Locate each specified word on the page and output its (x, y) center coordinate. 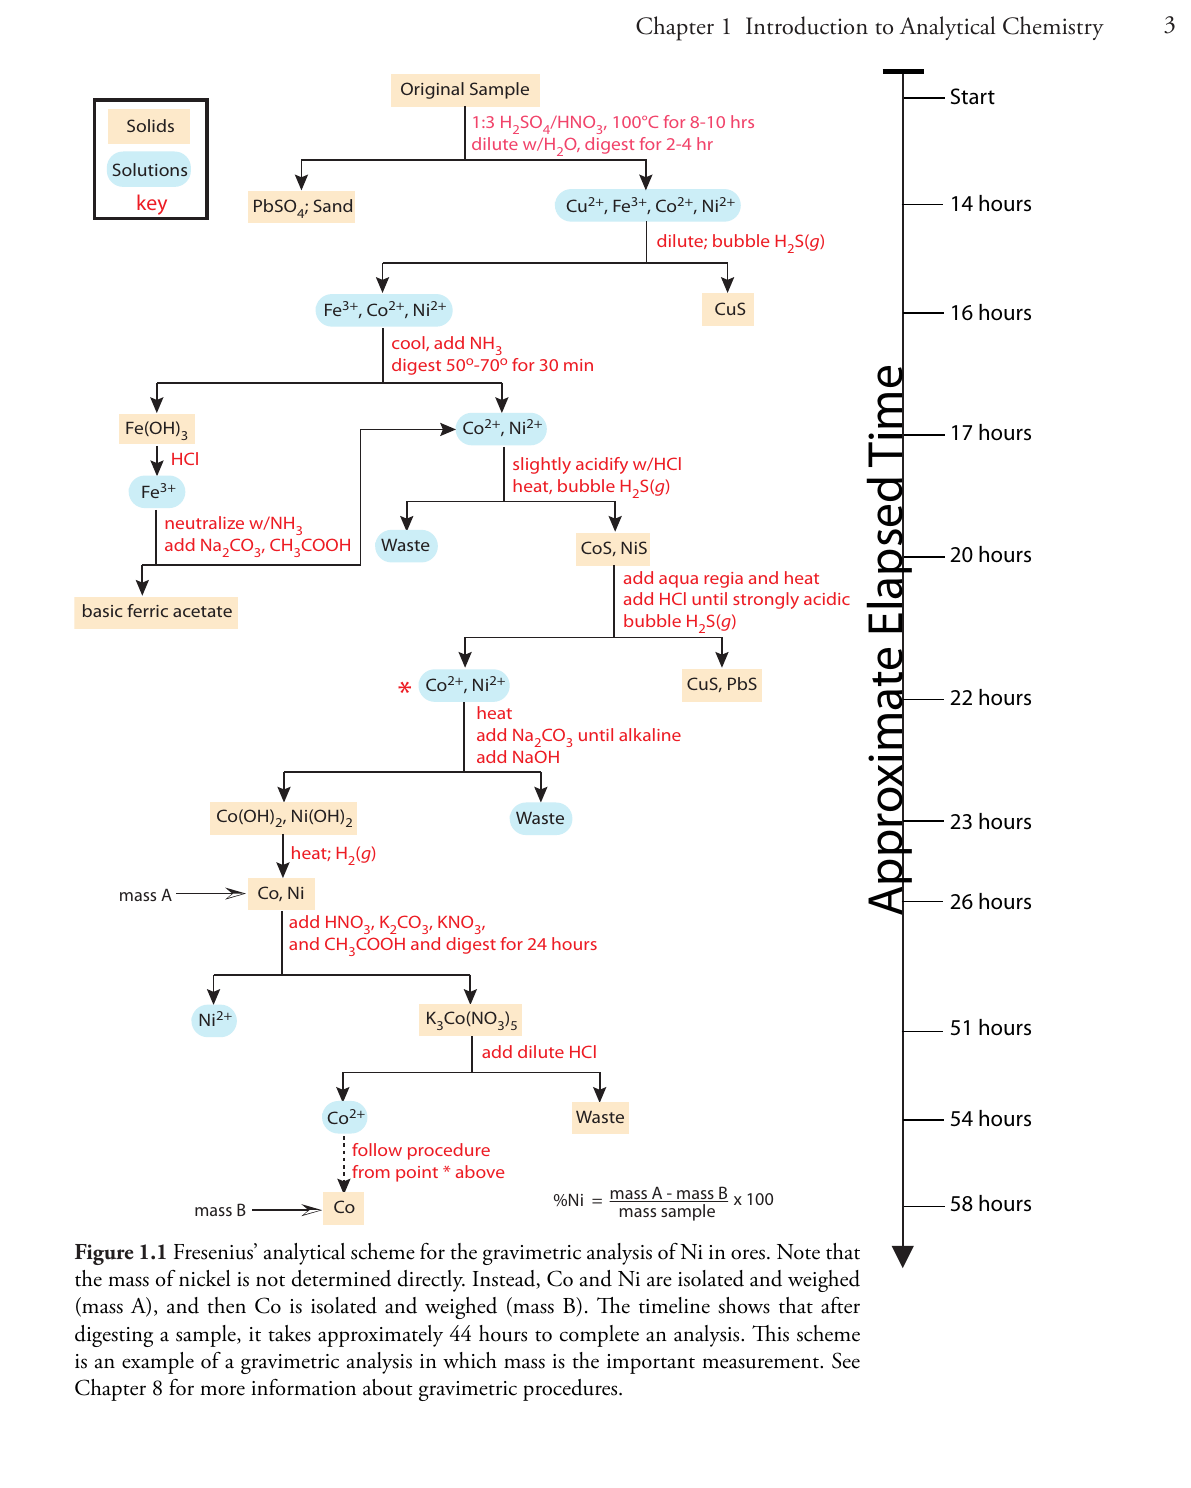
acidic (827, 598)
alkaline (650, 734)
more (222, 1390)
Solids (150, 125)
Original (432, 90)
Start (973, 96)
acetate (202, 611)
